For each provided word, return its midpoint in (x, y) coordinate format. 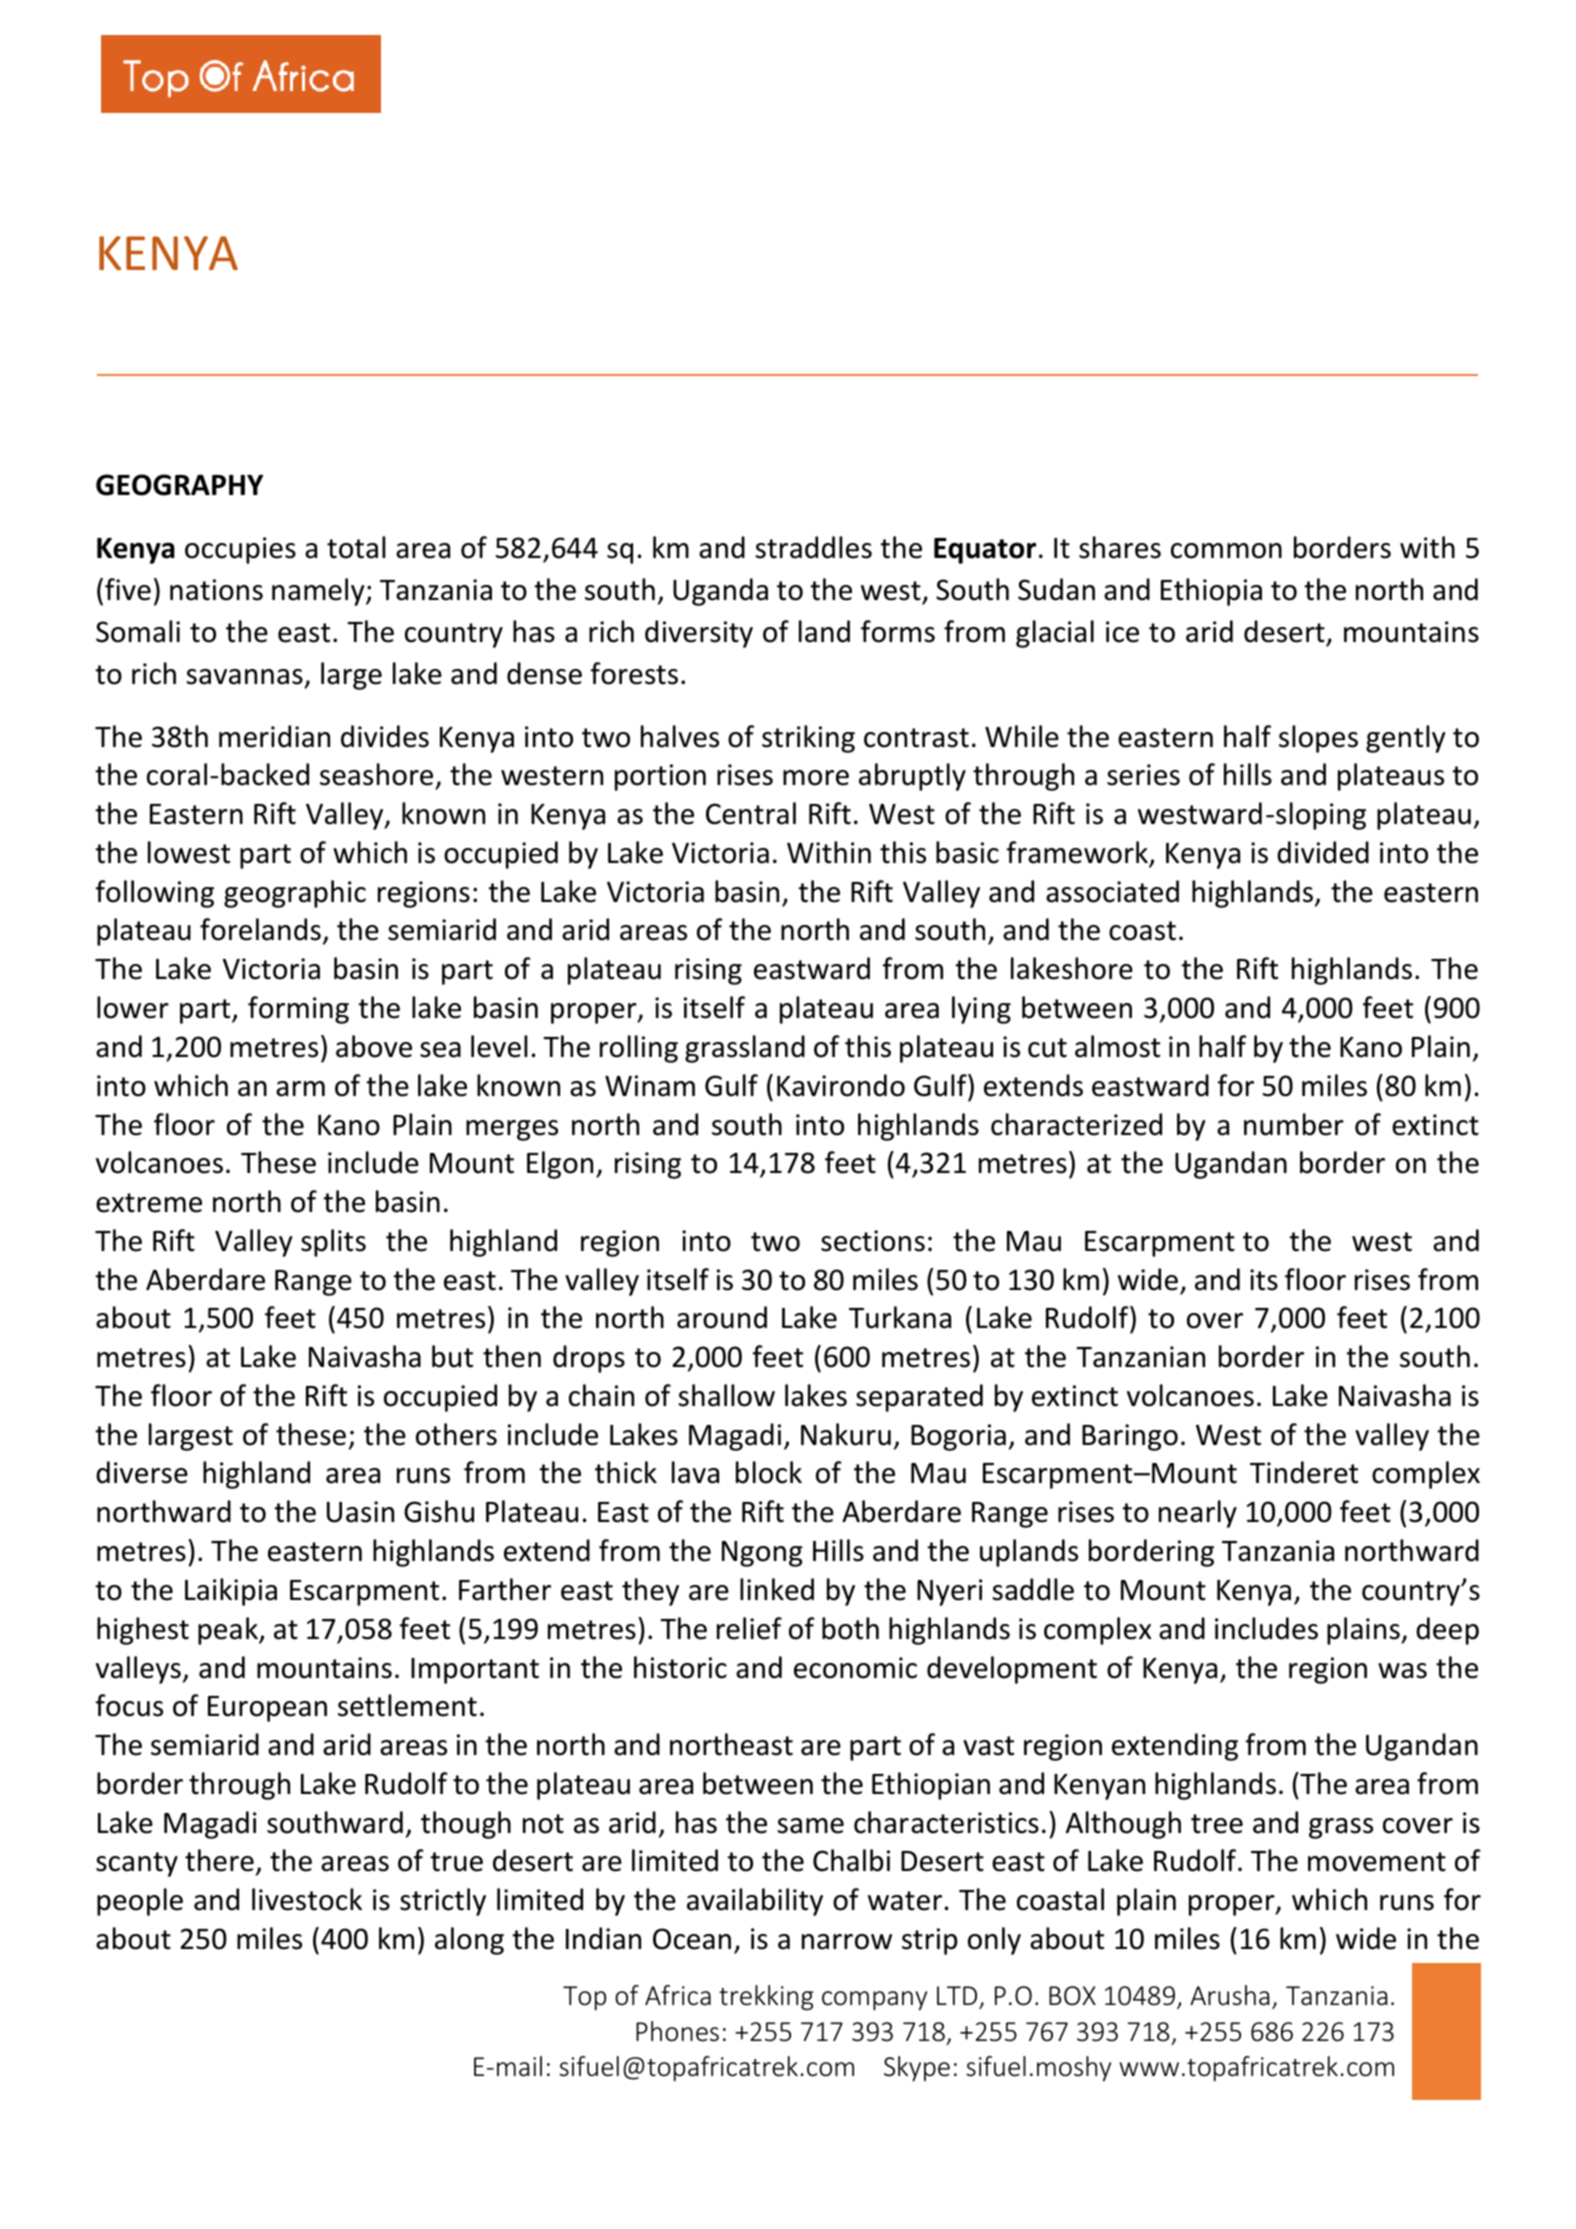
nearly (1198, 1514)
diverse (142, 1472)
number (1294, 1124)
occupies (240, 550)
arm (300, 1089)
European (267, 1709)
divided (1323, 852)
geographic (295, 894)
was (1402, 1671)
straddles (813, 547)
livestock (307, 1899)
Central (751, 813)
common (1226, 551)
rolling (639, 1049)
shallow (726, 1395)
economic (855, 1668)
